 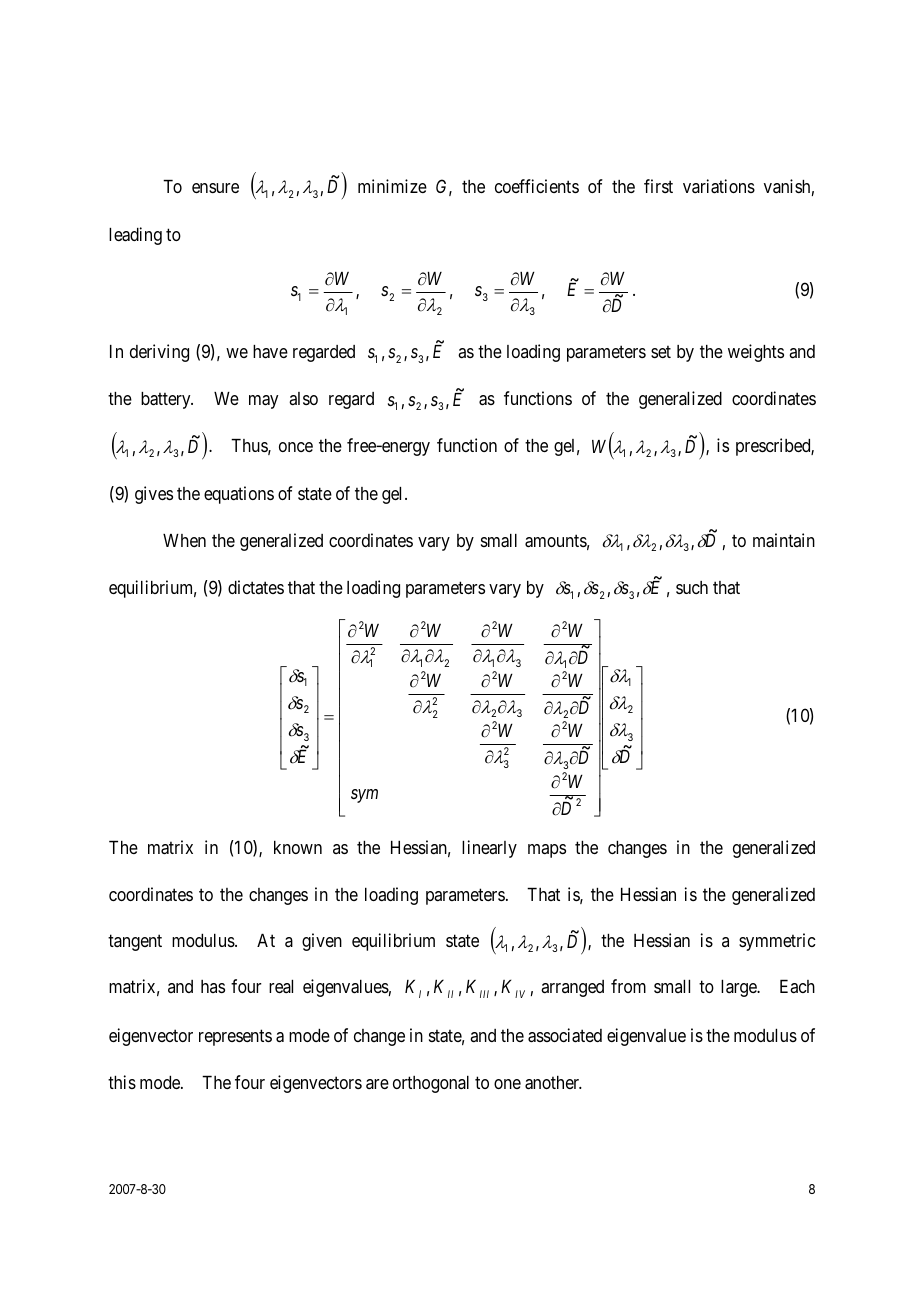 I want to click on orthogonal, so click(x=431, y=1084).
